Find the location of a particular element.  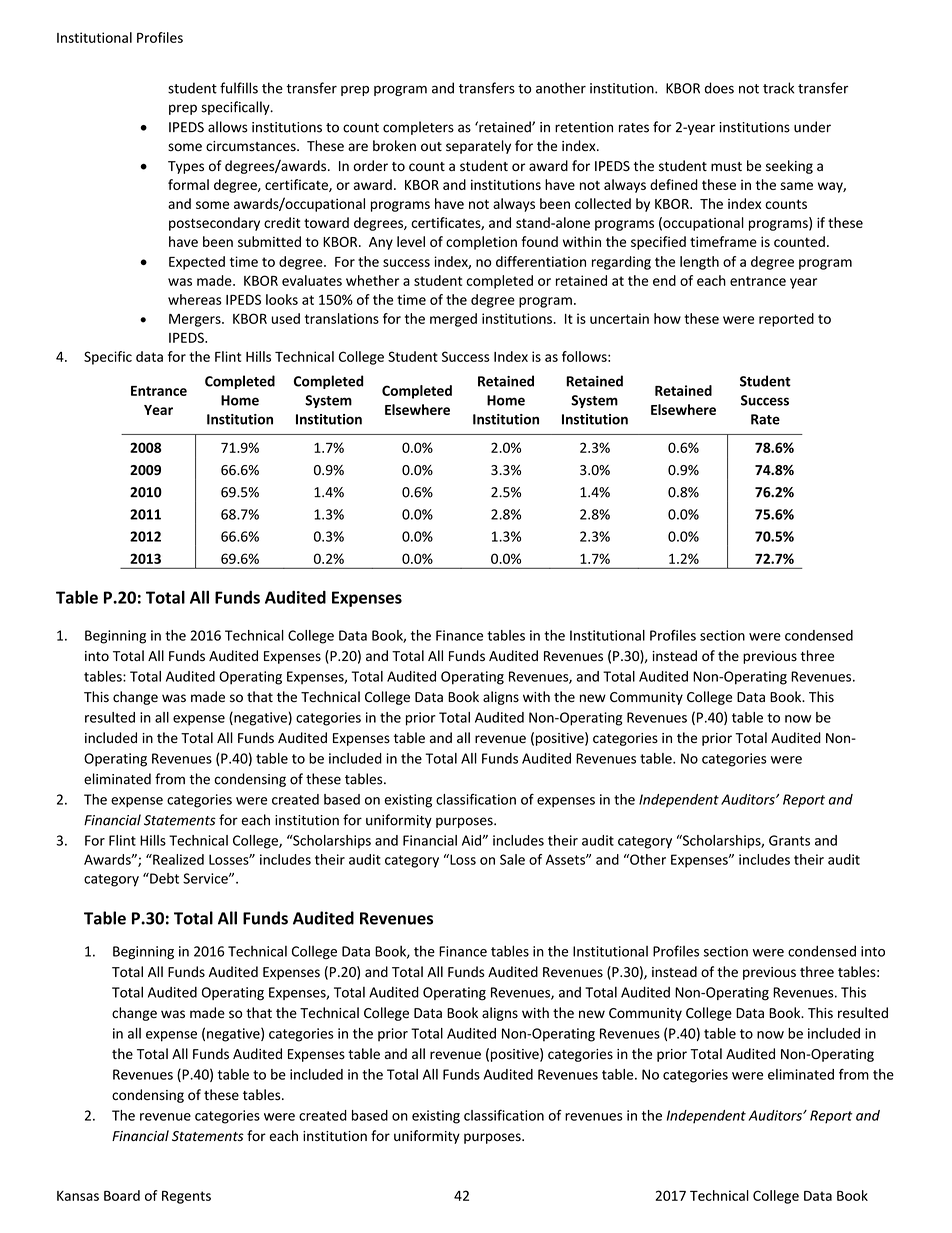

how is located at coordinates (667, 318).
